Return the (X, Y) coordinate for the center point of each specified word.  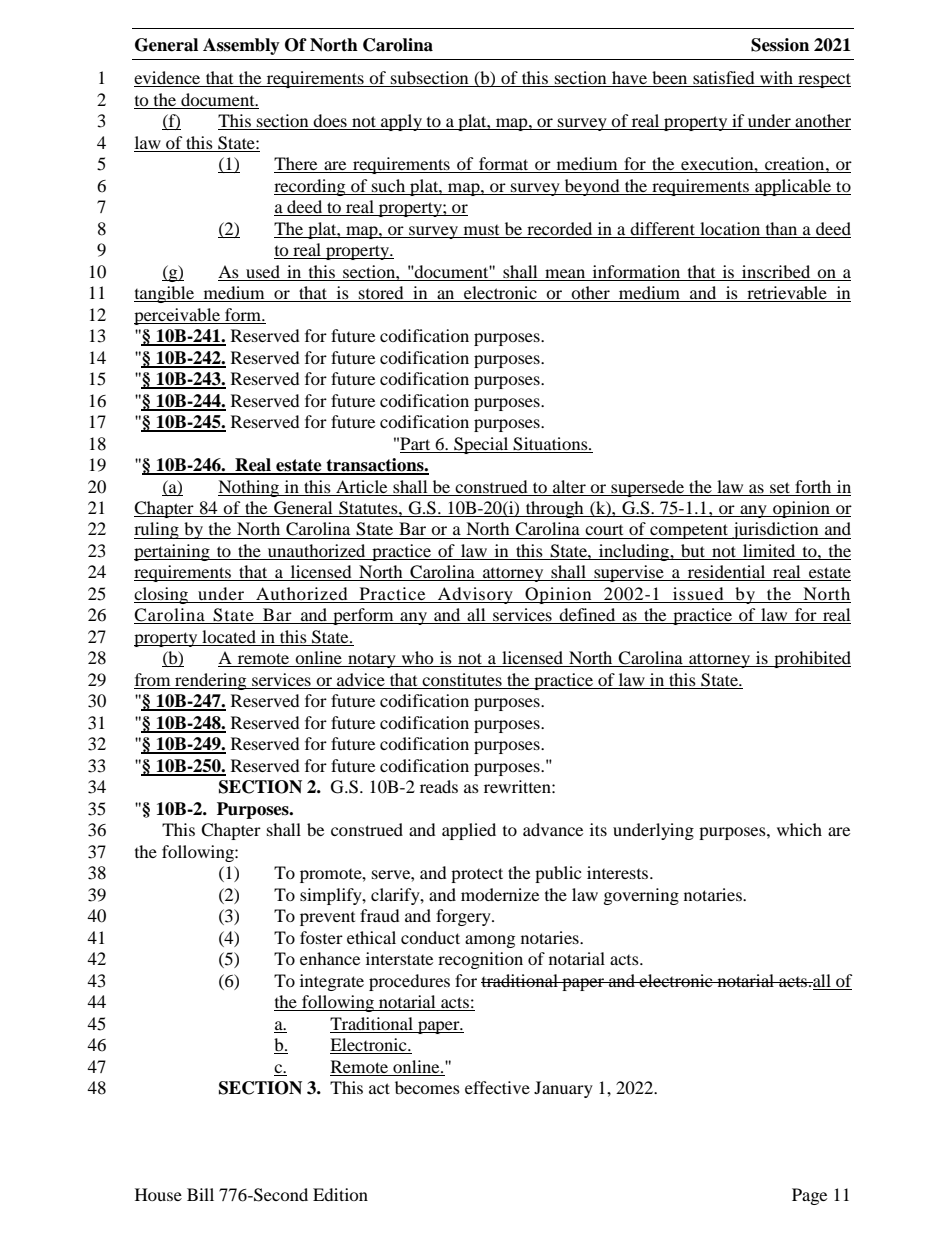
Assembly (241, 46)
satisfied (724, 79)
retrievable (787, 294)
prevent (327, 919)
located (229, 638)
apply (401, 122)
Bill (200, 1194)
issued (698, 595)
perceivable (178, 316)
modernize (500, 894)
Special (481, 445)
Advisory (475, 595)
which (799, 829)
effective (497, 1087)
